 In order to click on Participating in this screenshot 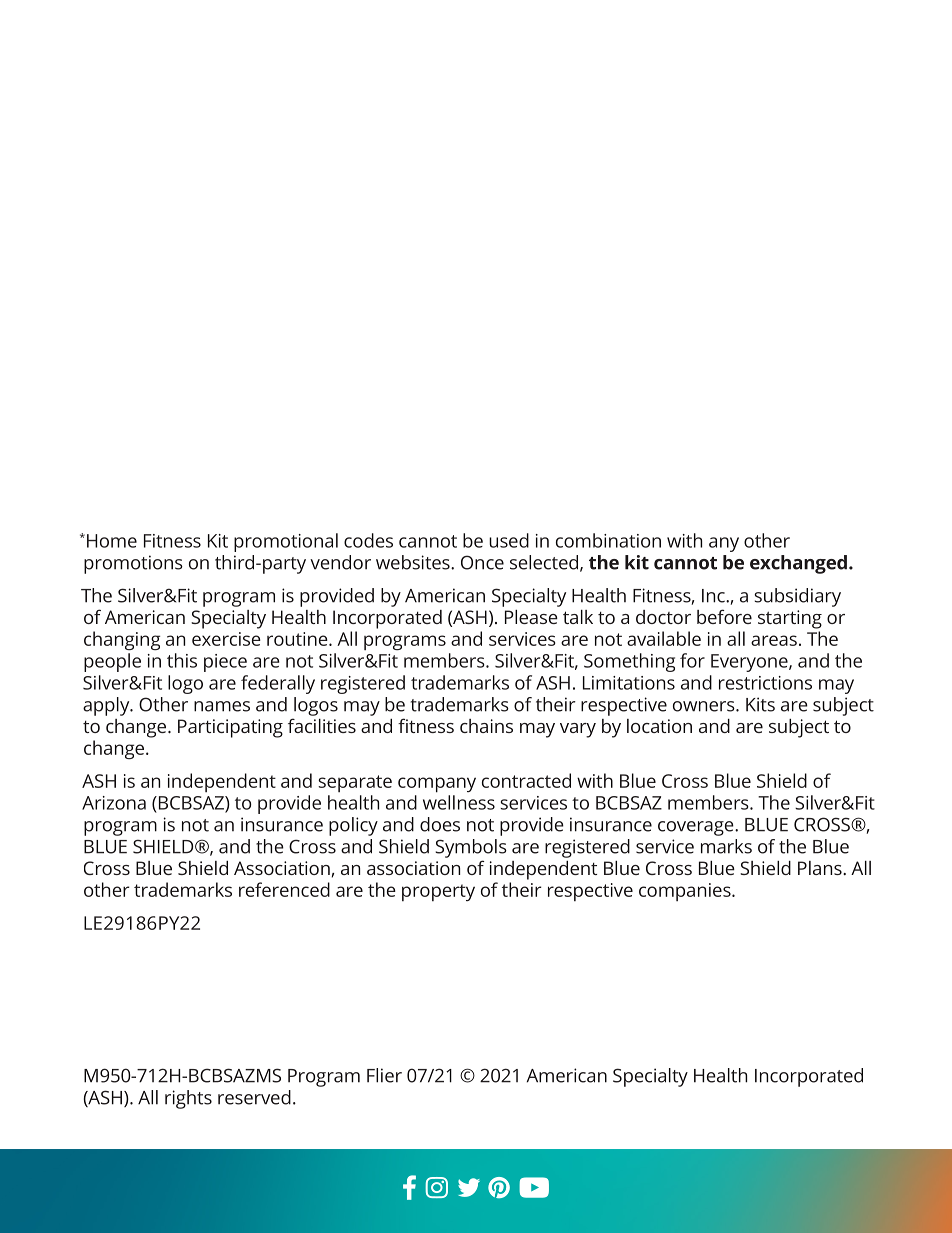, I will do `click(230, 728)`.
